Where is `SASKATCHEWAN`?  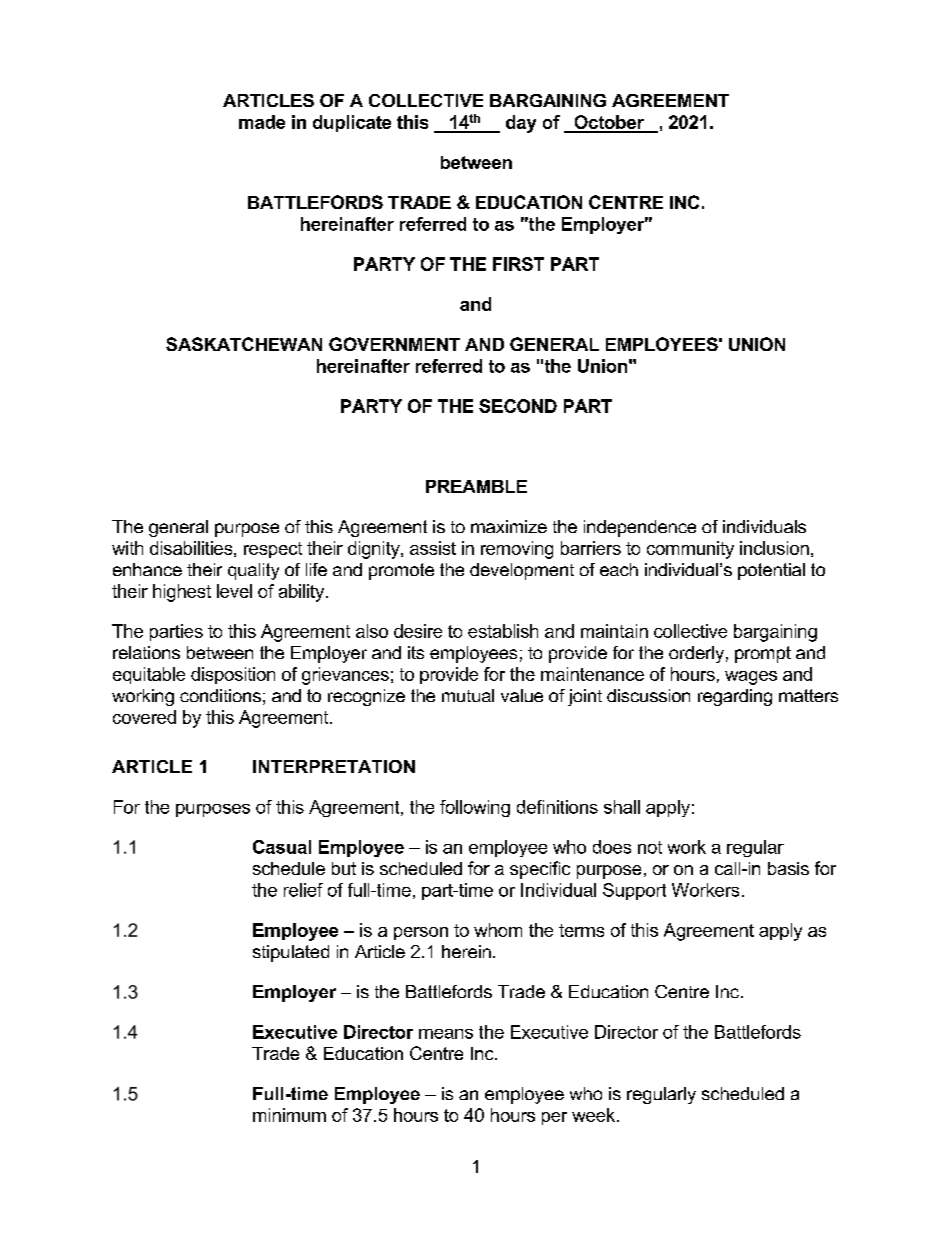
SASKATCHEWAN is located at coordinates (244, 344).
